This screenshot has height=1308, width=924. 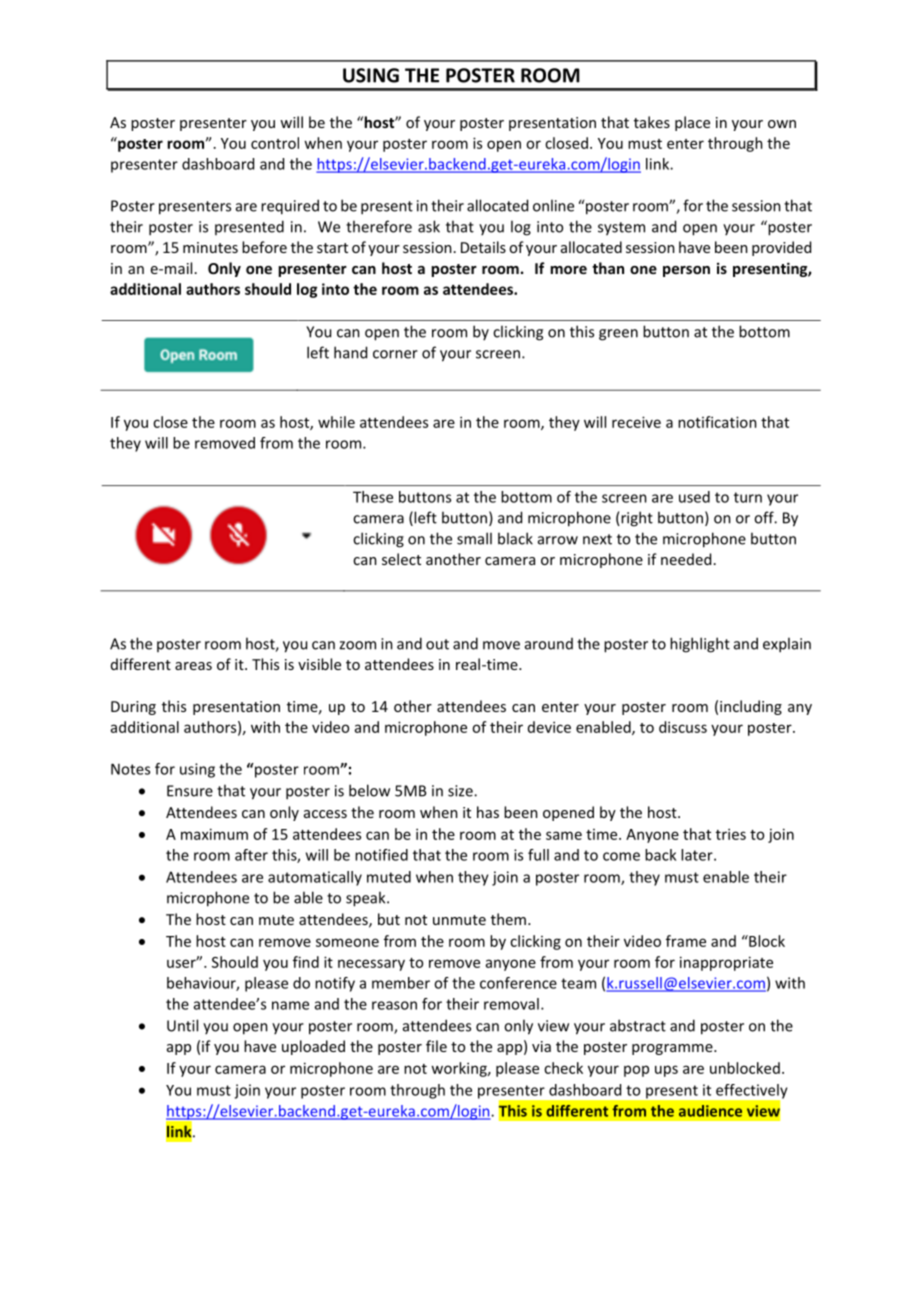 I want to click on control, so click(x=275, y=143).
